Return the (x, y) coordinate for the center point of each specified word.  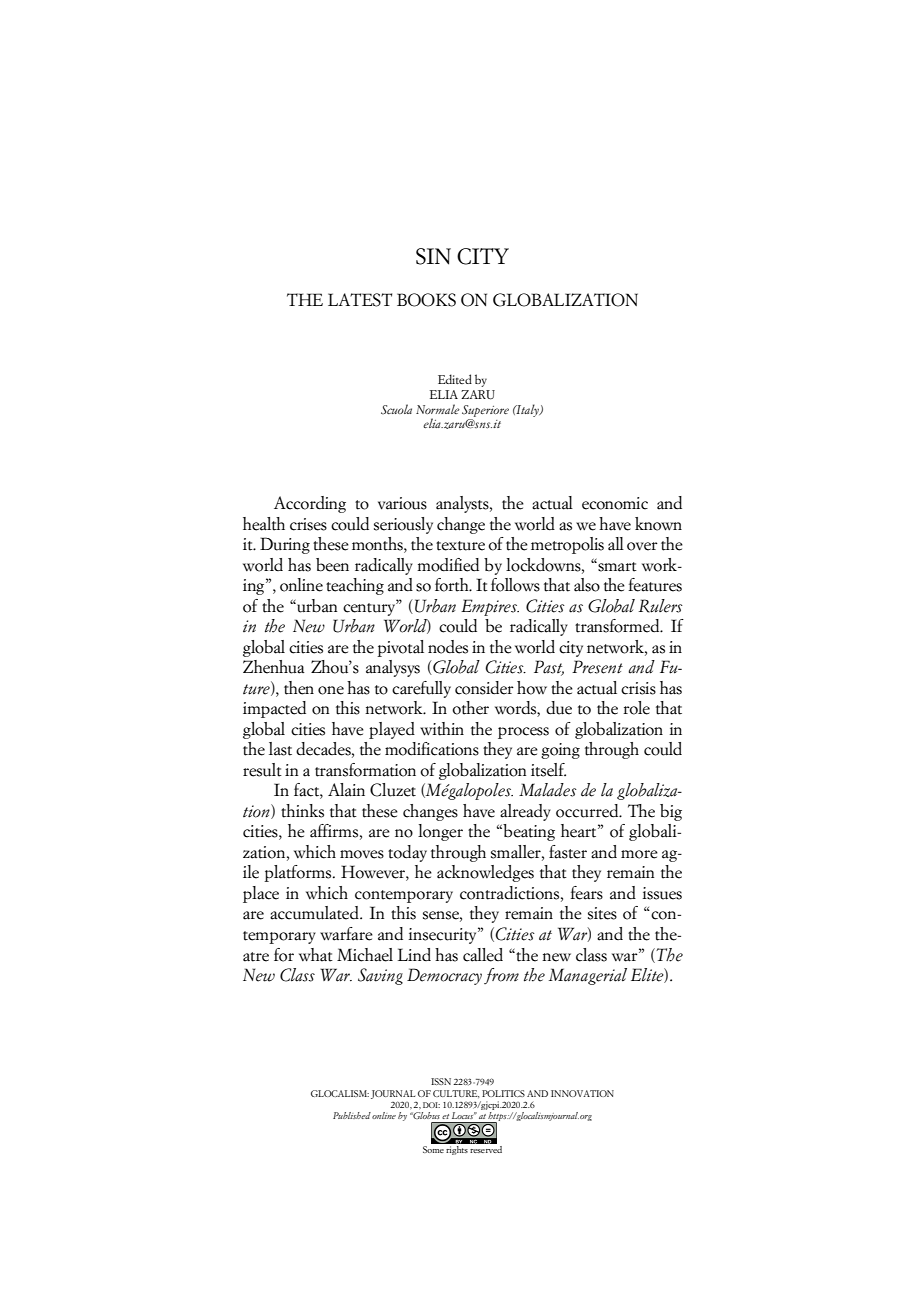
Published (352, 1115)
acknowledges (485, 873)
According (310, 504)
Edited (455, 379)
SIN (433, 256)
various (402, 503)
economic (615, 503)
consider (484, 688)
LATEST (360, 300)
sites (602, 913)
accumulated (315, 913)
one (331, 690)
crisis (638, 688)
